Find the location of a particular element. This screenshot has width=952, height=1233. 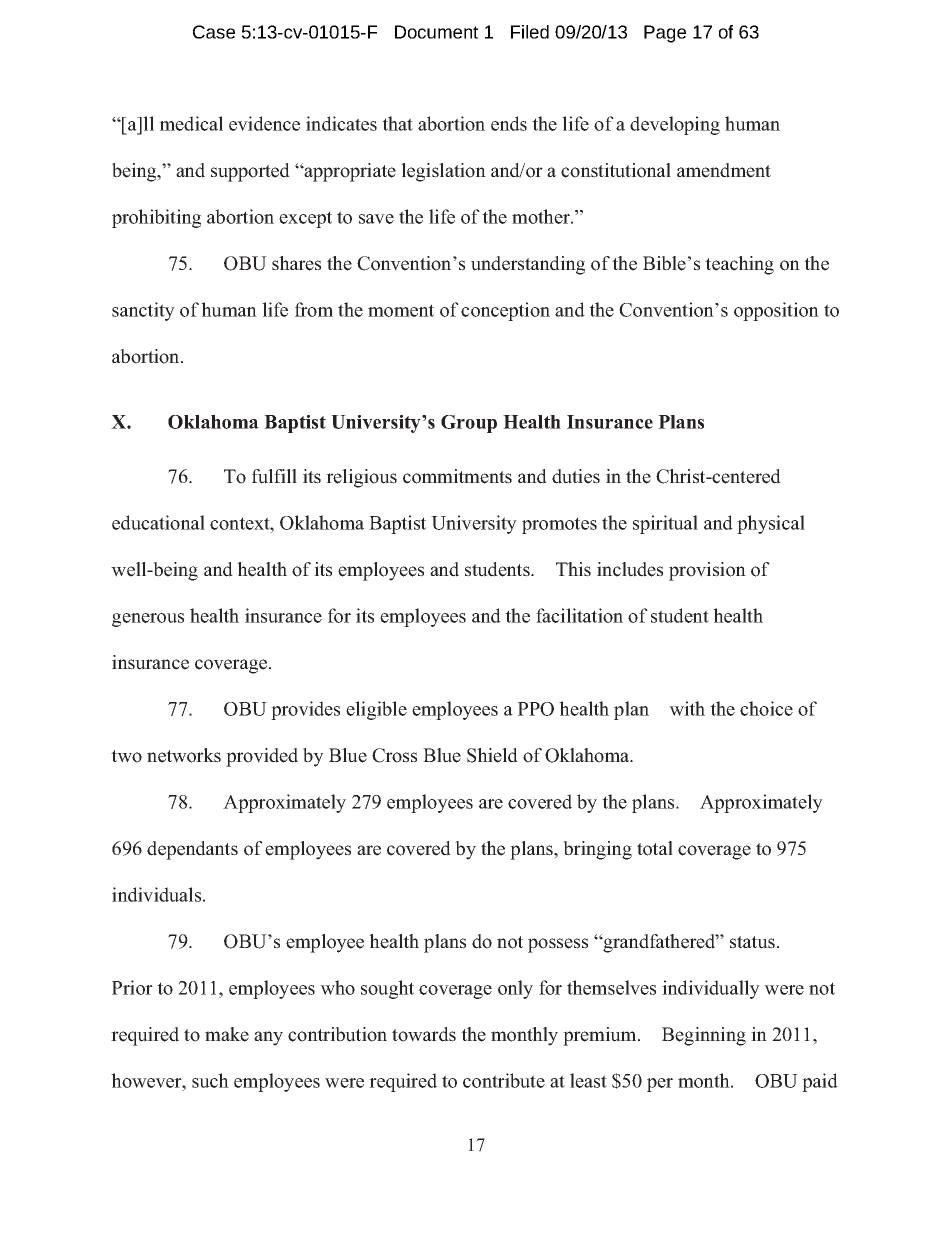

make is located at coordinates (227, 1034).
